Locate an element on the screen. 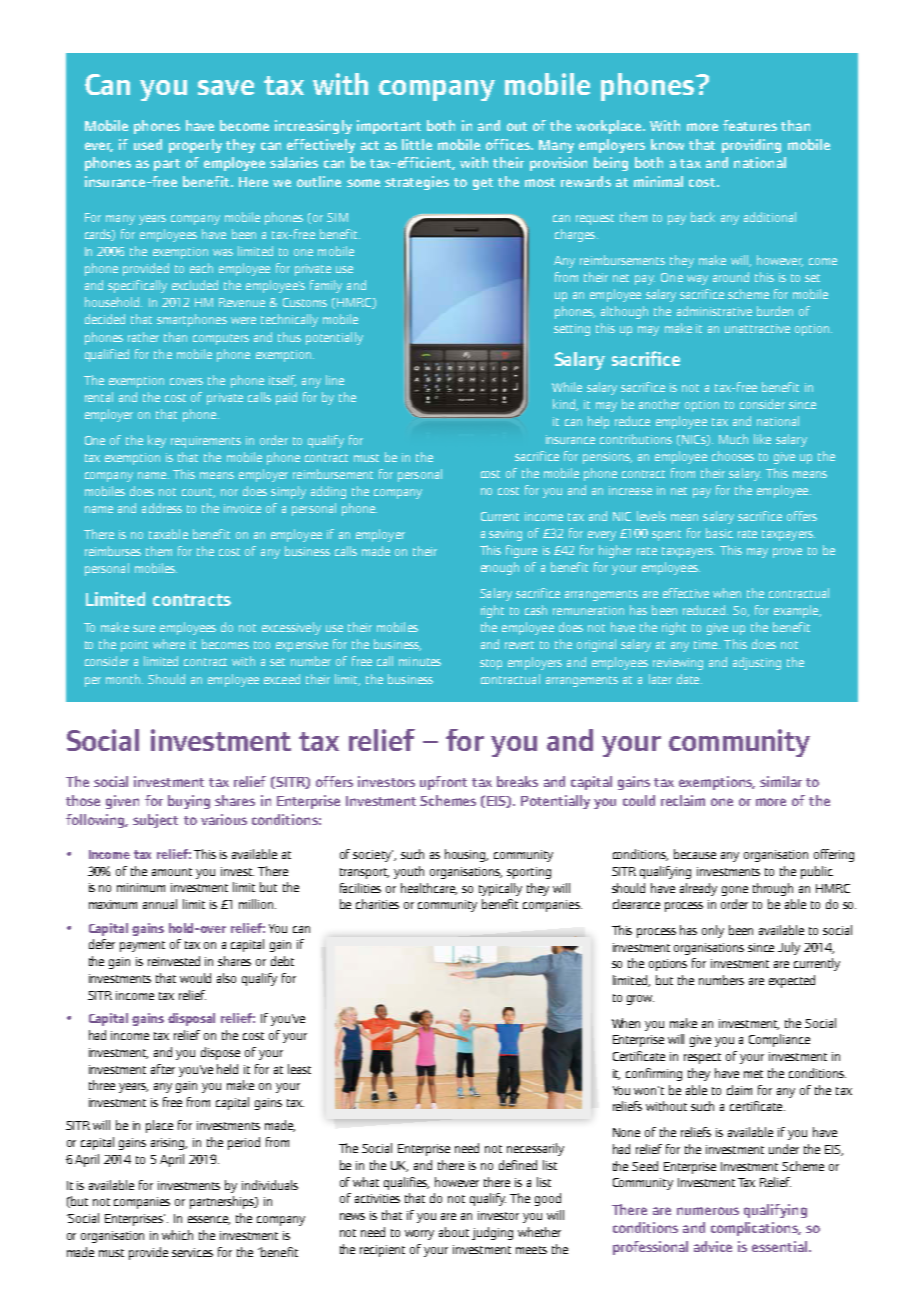  features is located at coordinates (750, 125).
